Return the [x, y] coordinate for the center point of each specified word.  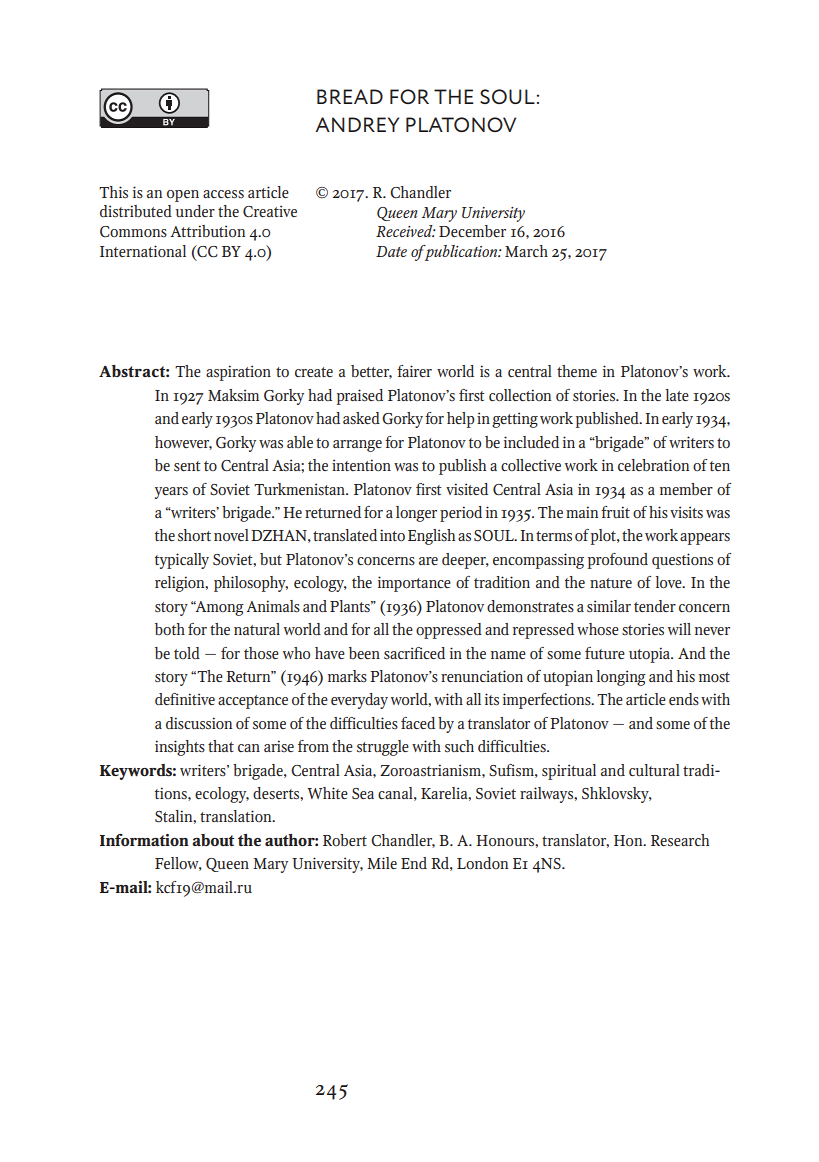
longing [621, 678]
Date [391, 251]
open [183, 196]
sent [187, 466]
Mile [382, 863]
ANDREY [357, 124]
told [187, 653]
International [143, 251]
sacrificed [414, 653]
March [526, 251]
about [213, 840]
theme [577, 371]
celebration [653, 465]
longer [416, 514]
